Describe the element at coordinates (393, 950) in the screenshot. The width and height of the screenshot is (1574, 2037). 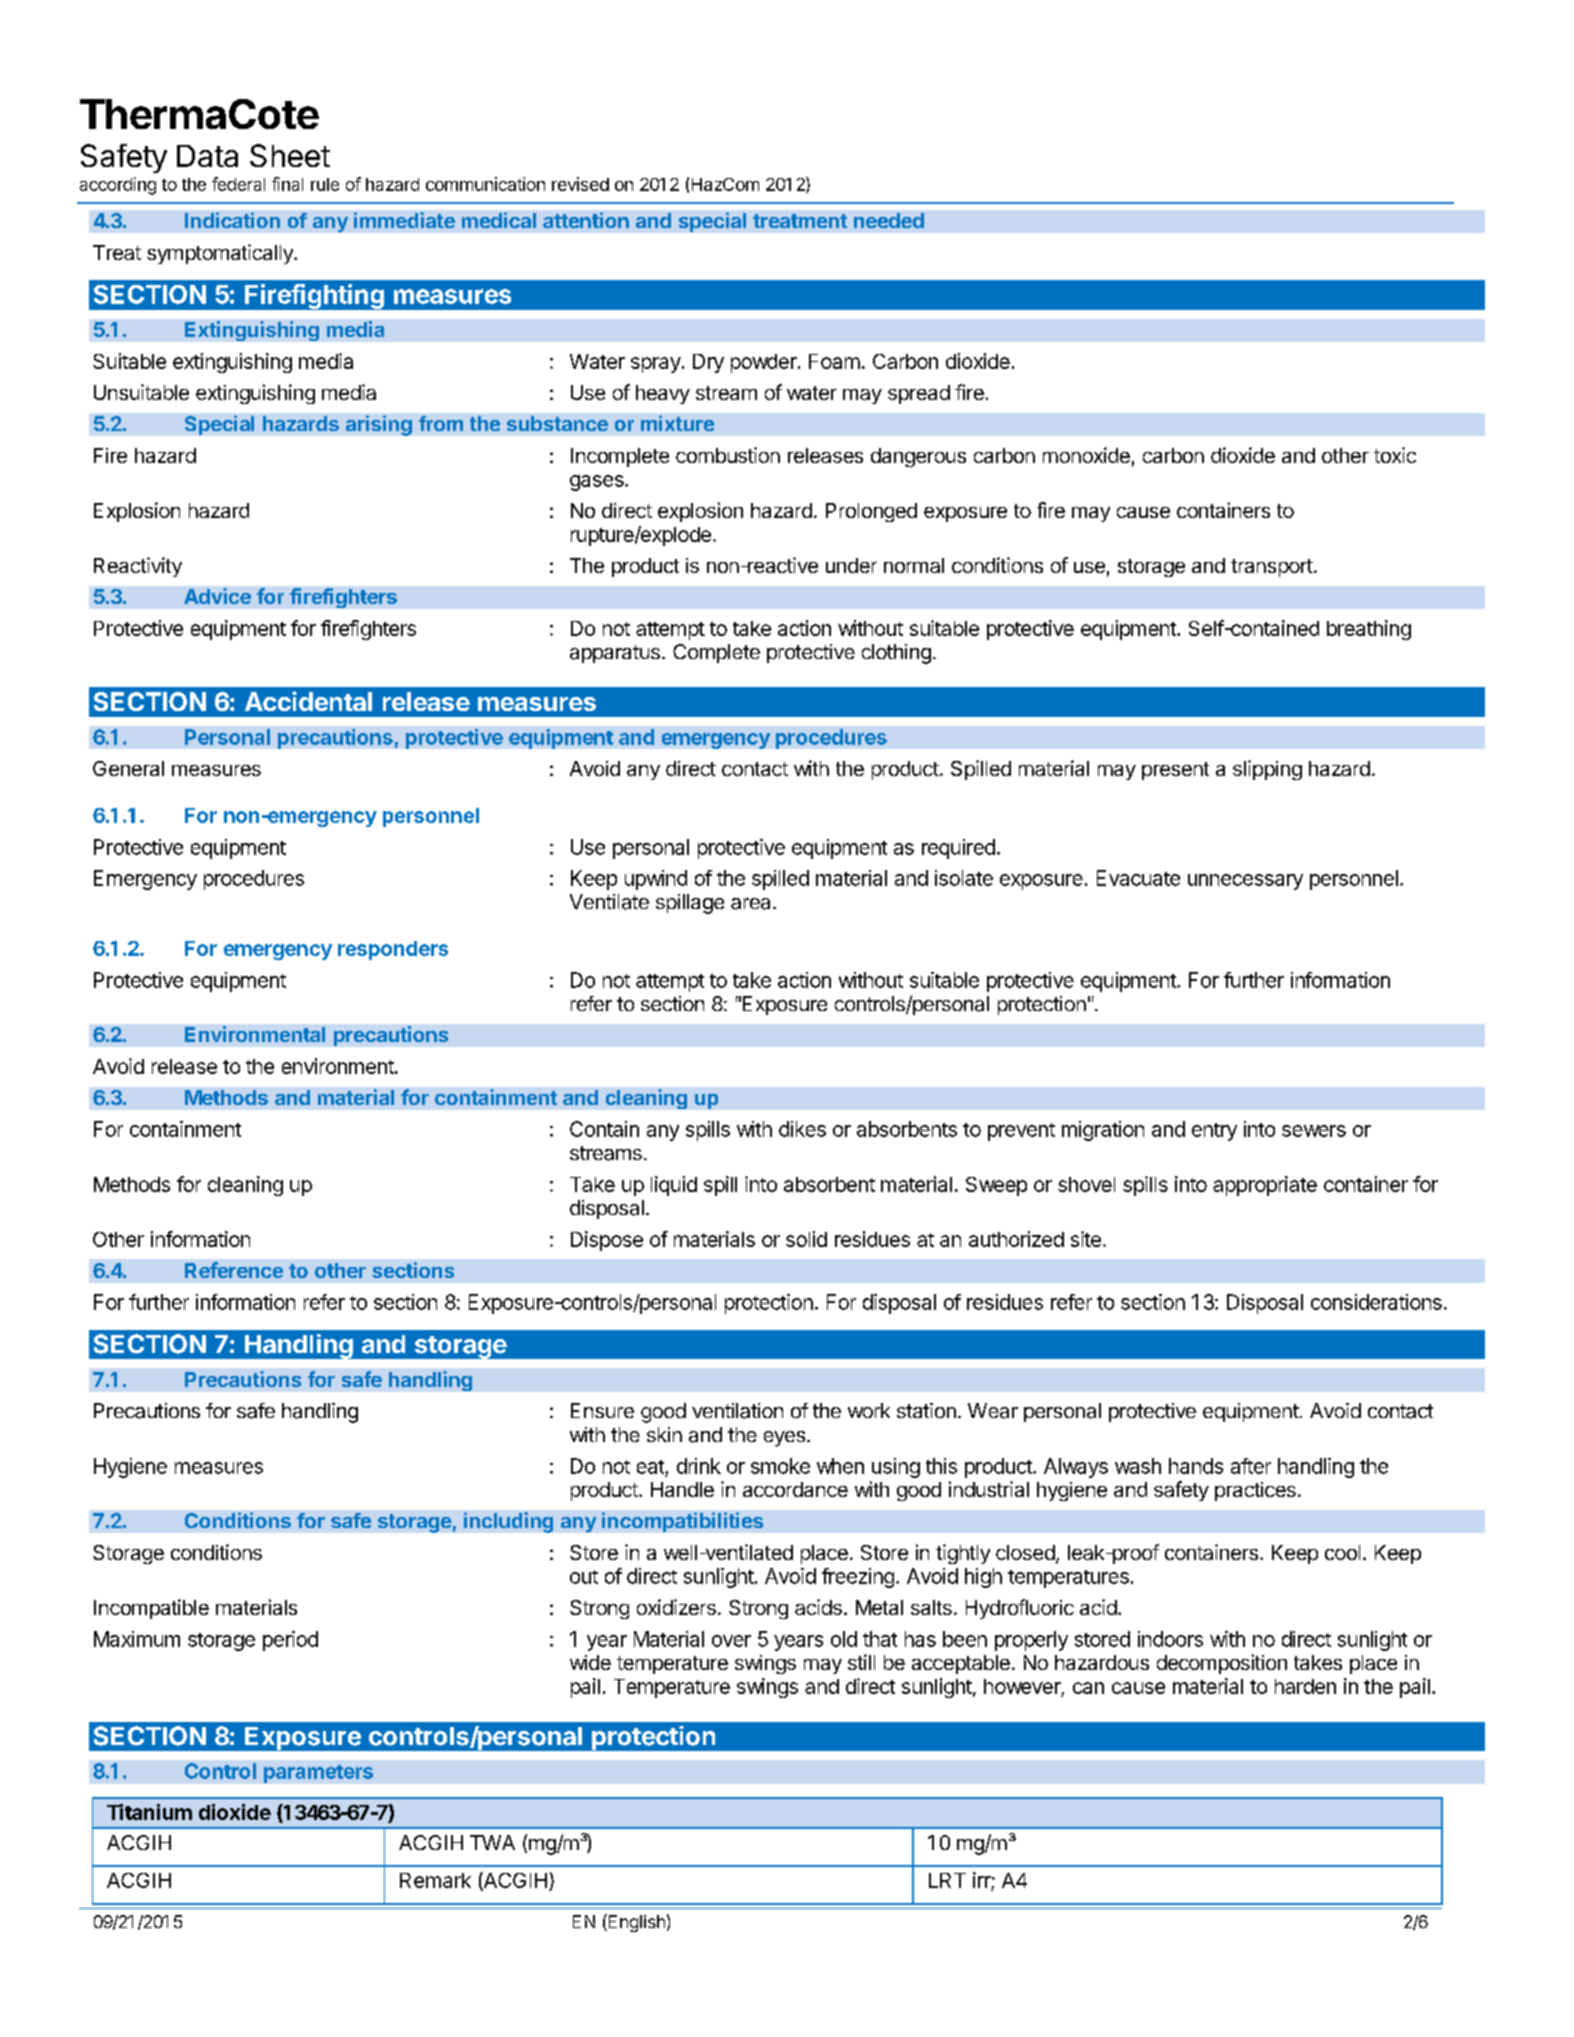
I see `responders` at that location.
